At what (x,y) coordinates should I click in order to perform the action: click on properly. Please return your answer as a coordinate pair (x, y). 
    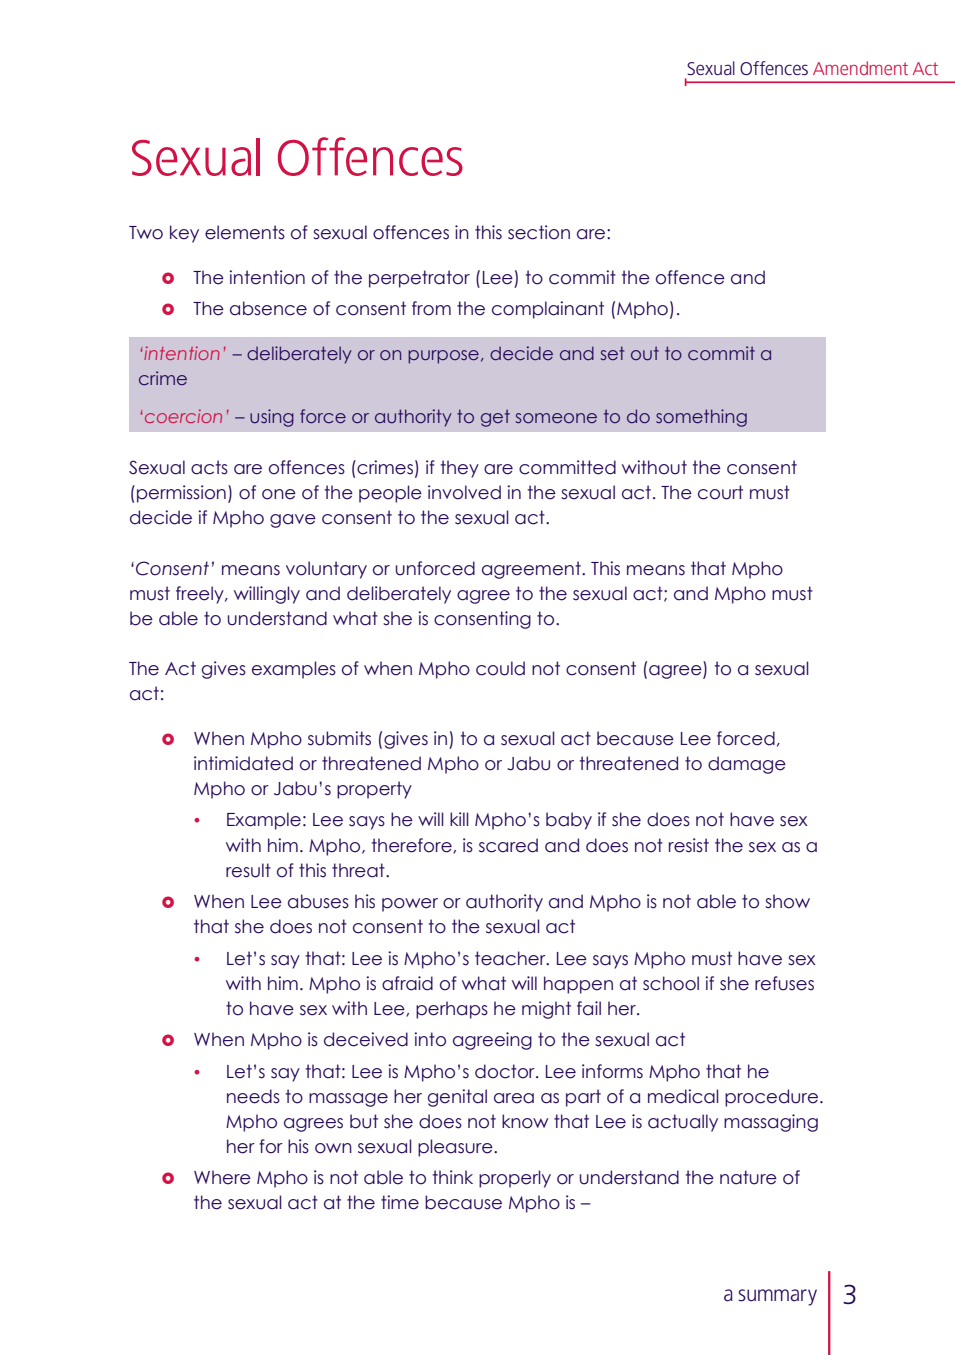
    Looking at the image, I should click on (515, 1179).
